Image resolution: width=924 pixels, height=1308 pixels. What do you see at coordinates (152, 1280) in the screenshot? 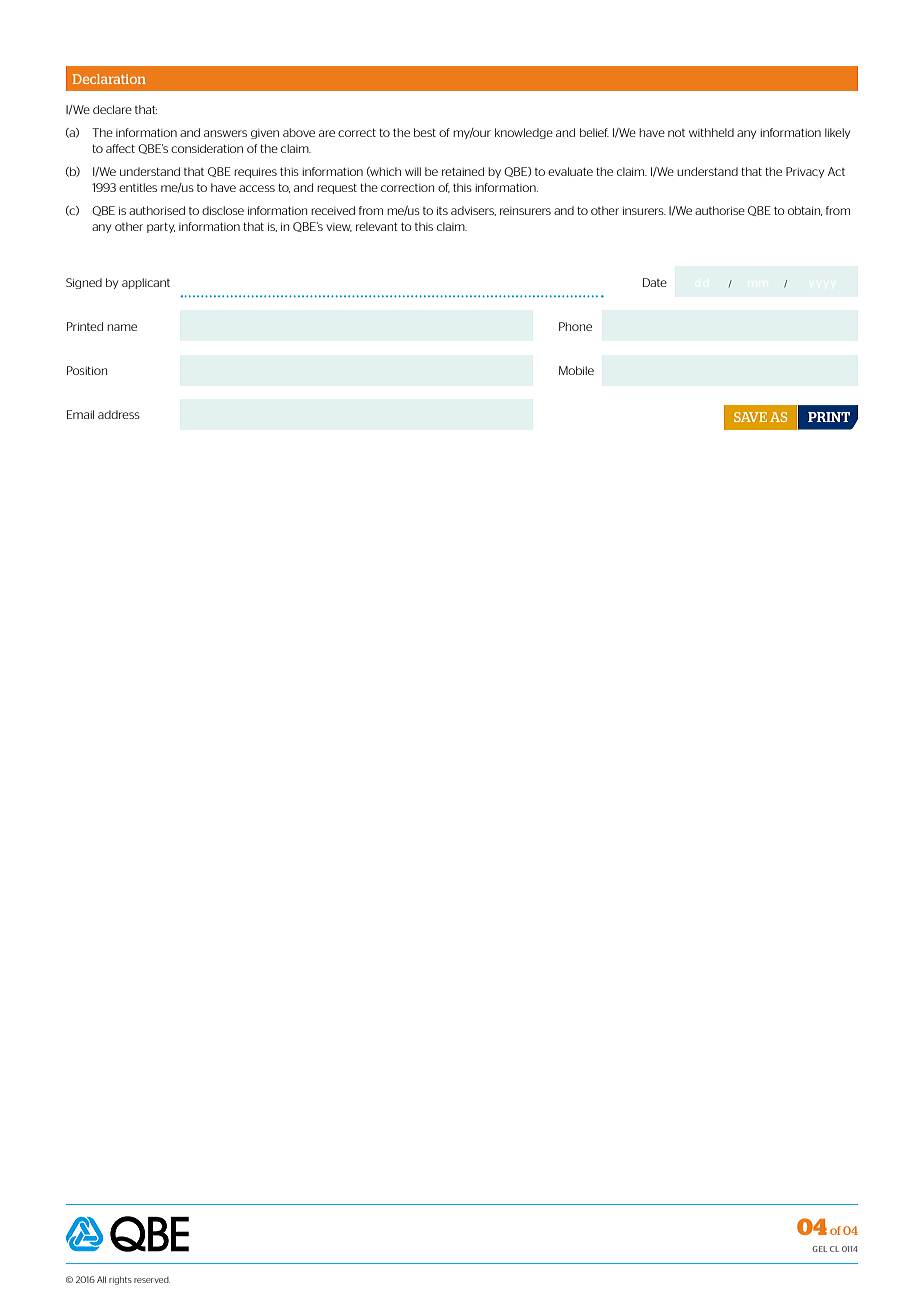
I see `reserved` at bounding box center [152, 1280].
